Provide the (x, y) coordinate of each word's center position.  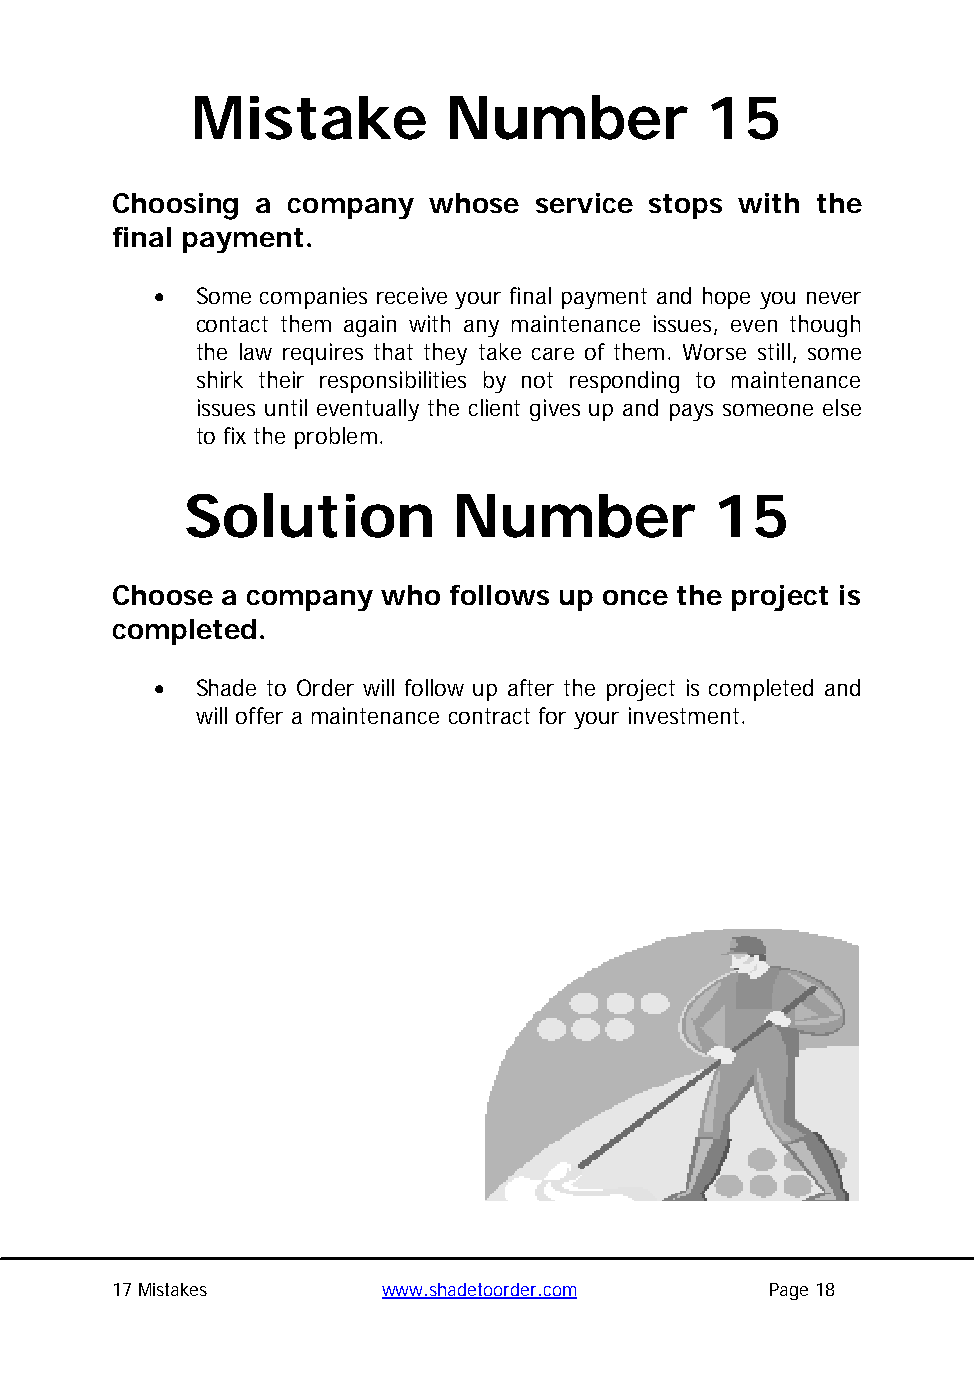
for (552, 715)
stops (685, 206)
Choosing (175, 206)
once (635, 597)
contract (489, 716)
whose (474, 203)
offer (259, 715)
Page (789, 1291)
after (531, 687)
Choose (163, 595)
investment (686, 715)
